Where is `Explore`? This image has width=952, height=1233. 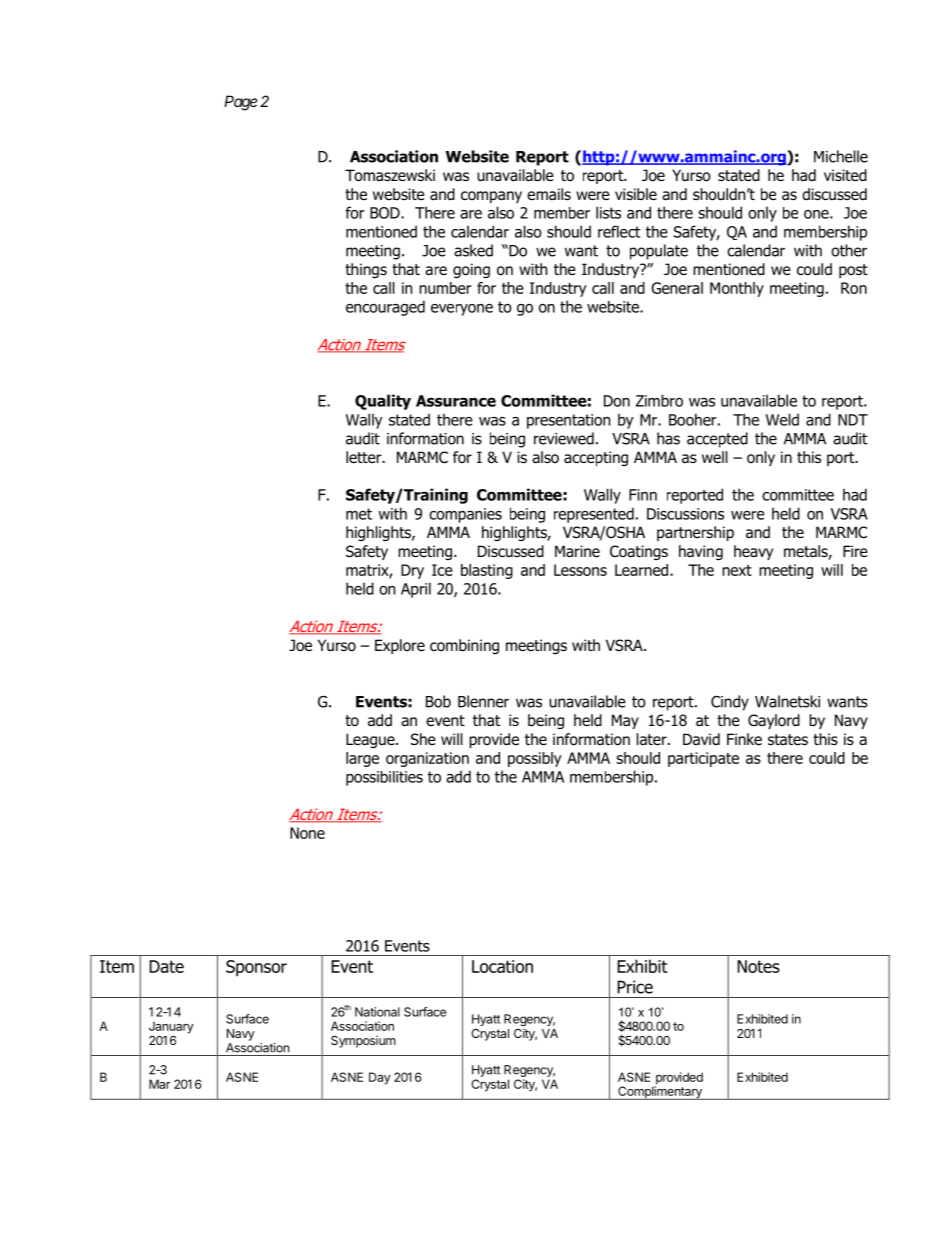 Explore is located at coordinates (400, 646).
